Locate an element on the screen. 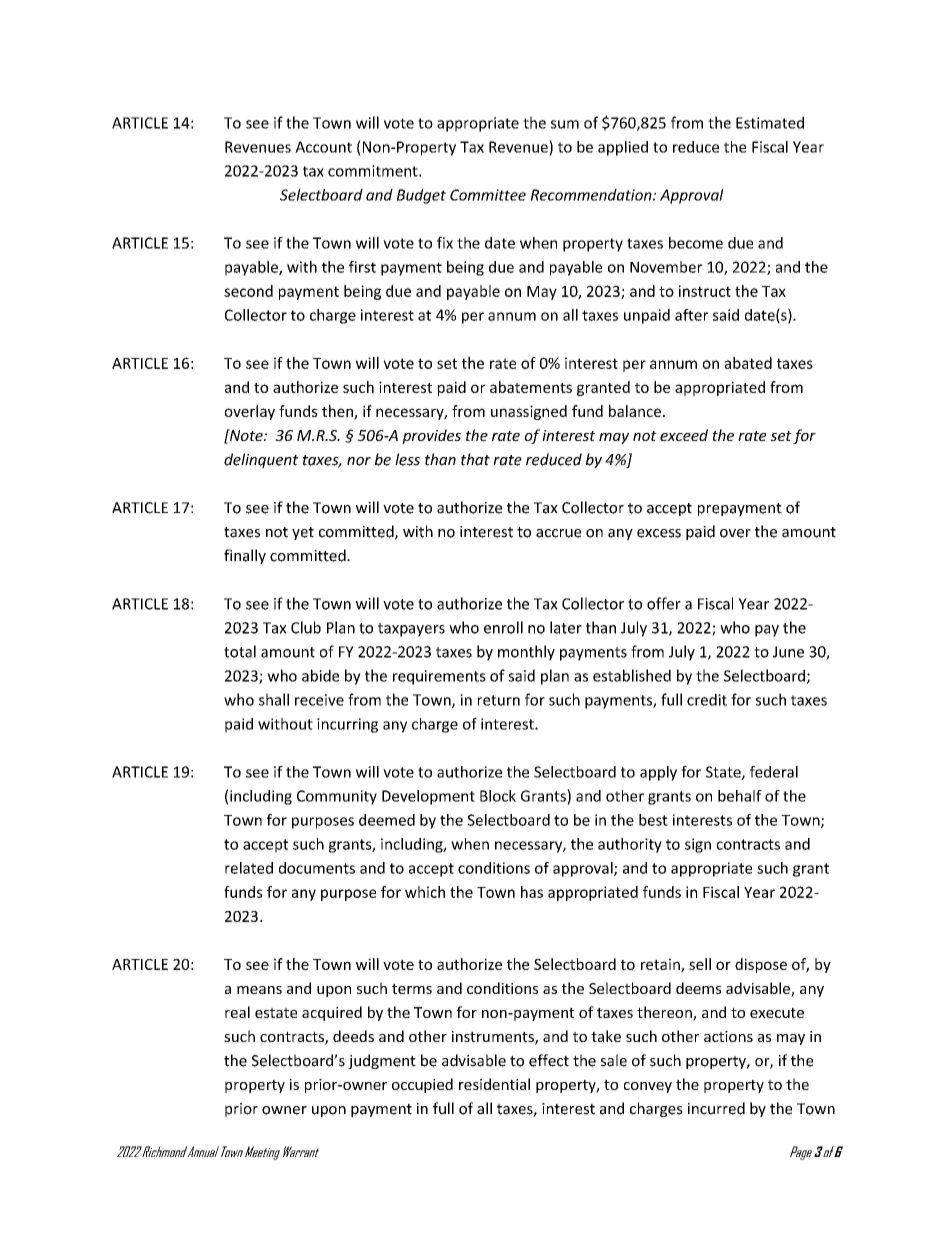  Committee is located at coordinates (488, 195).
